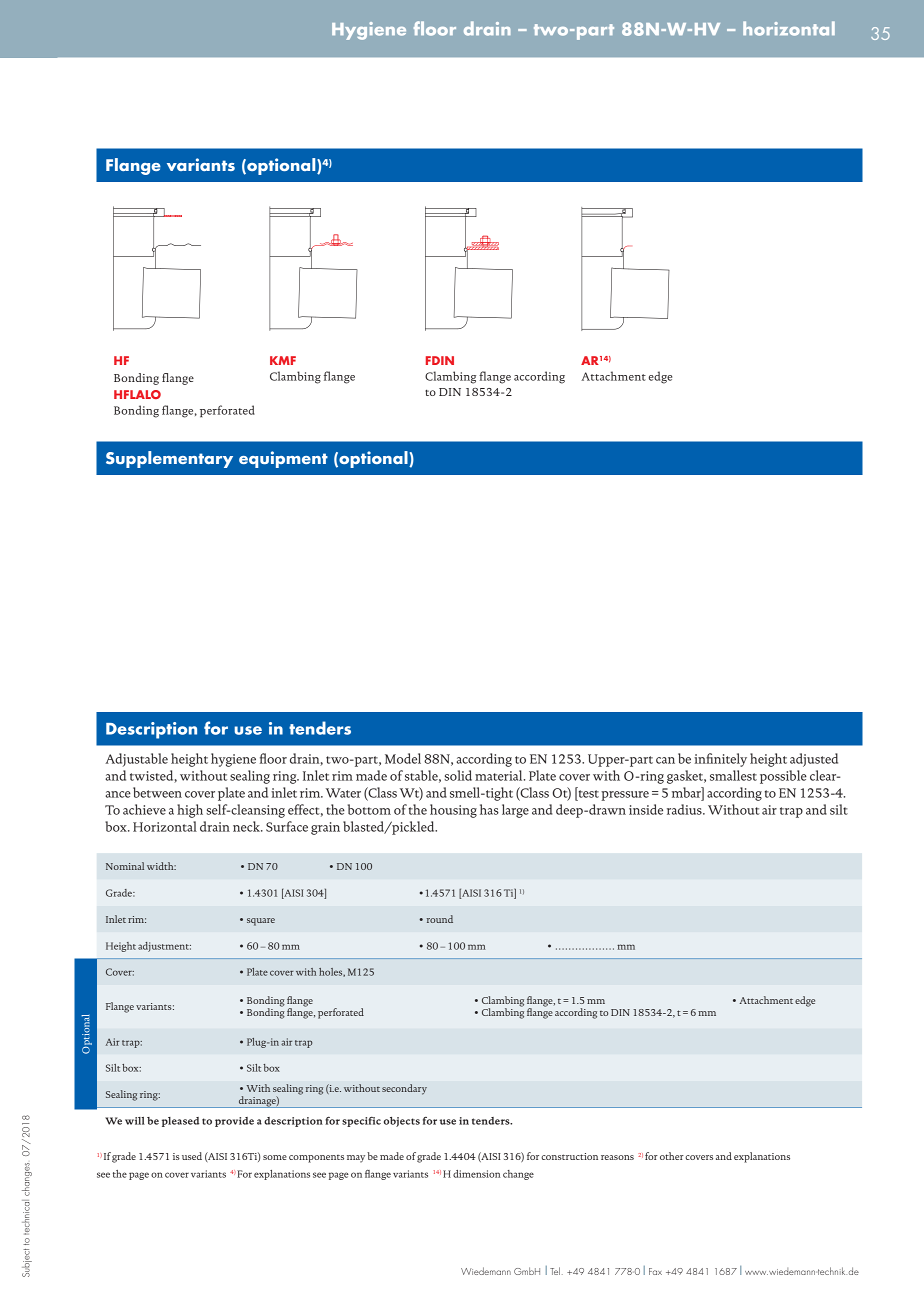 Image resolution: width=924 pixels, height=1308 pixels. I want to click on KMF, so click(283, 360).
